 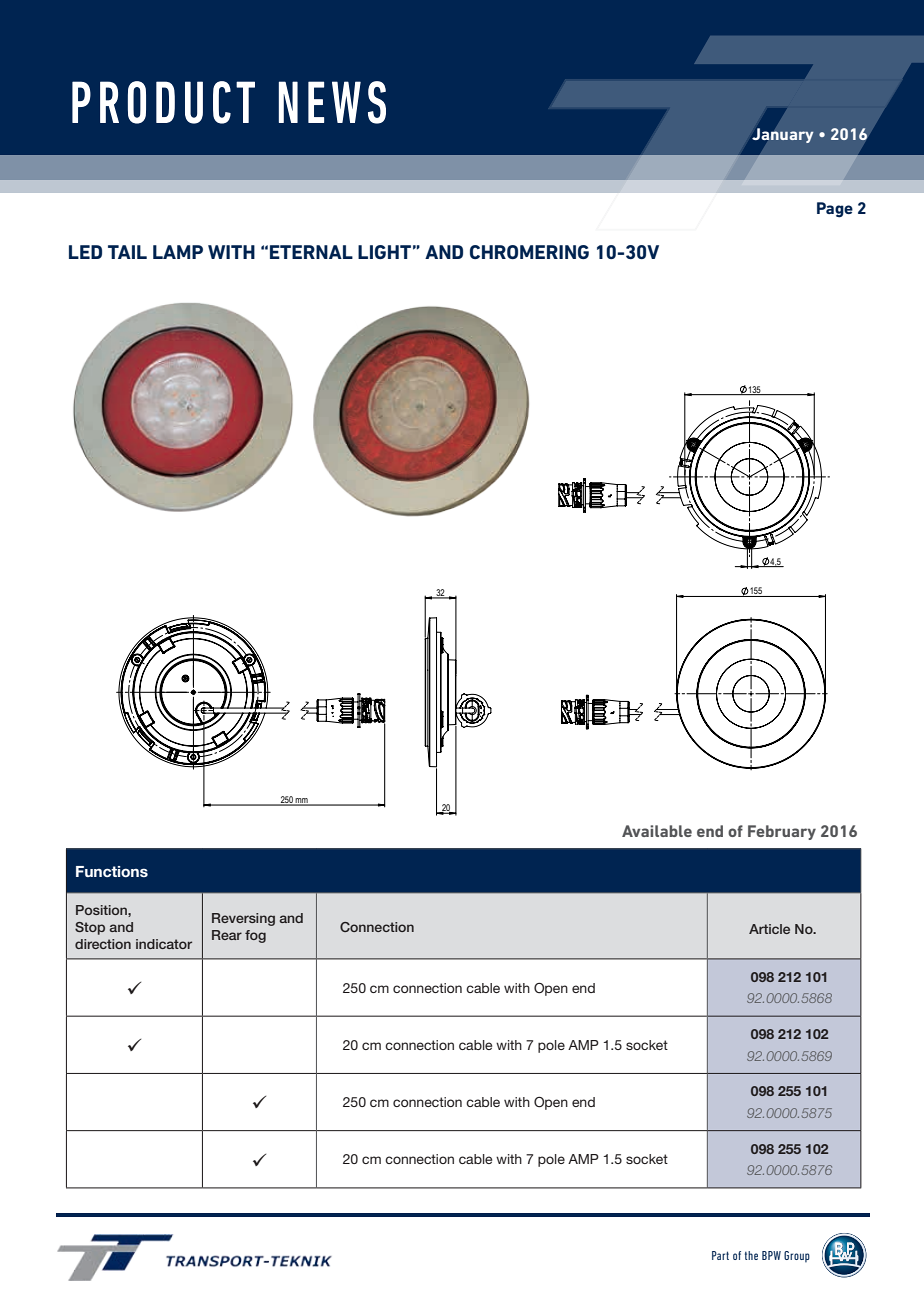 I want to click on February, so click(x=782, y=832).
